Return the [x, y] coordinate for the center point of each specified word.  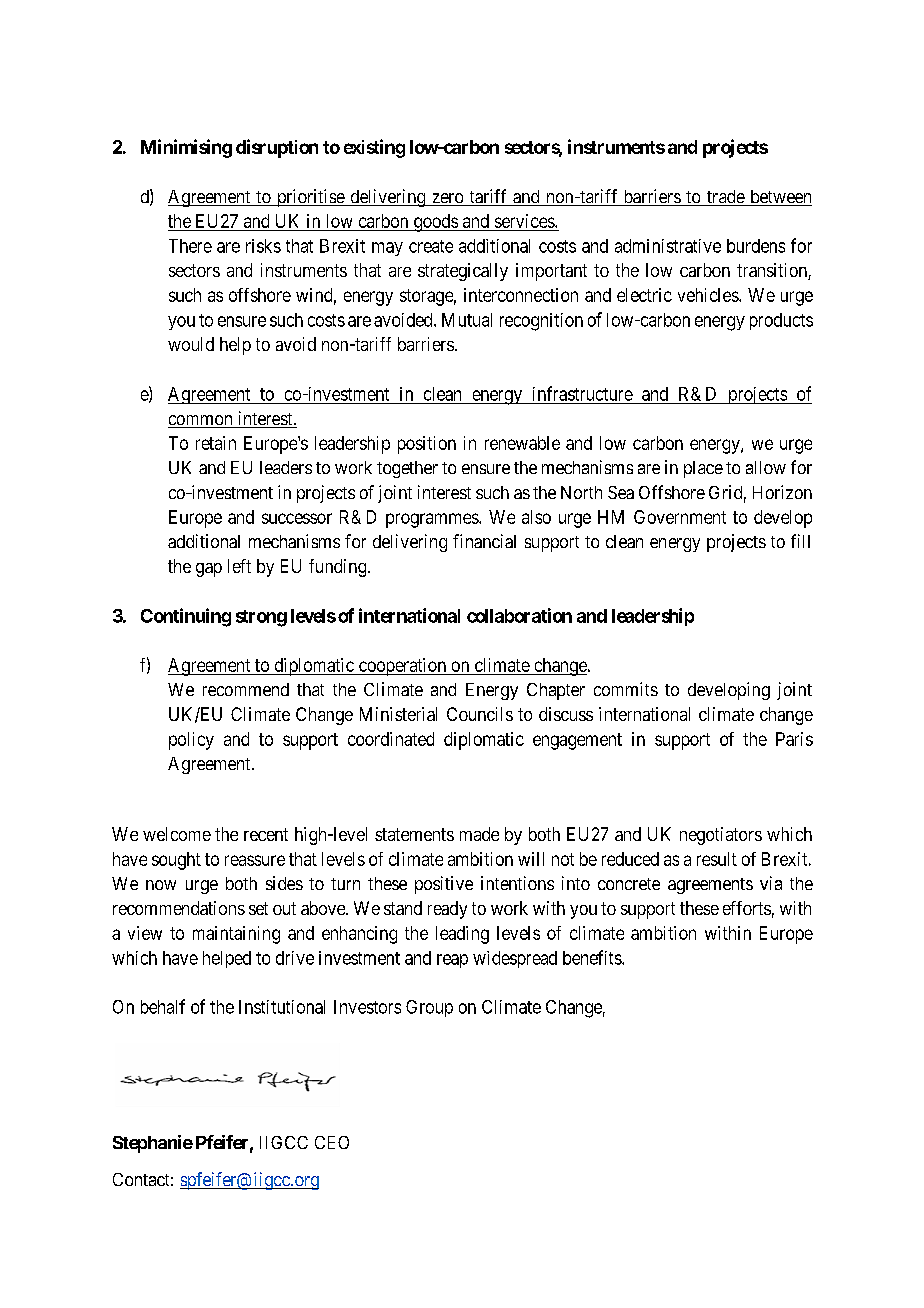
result [717, 859]
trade [725, 198]
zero [447, 199]
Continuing [186, 617]
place [703, 469]
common [201, 421]
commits [626, 689]
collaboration [519, 615]
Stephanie [153, 1144]
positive [444, 885]
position [427, 445]
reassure [255, 860]
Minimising [186, 148]
